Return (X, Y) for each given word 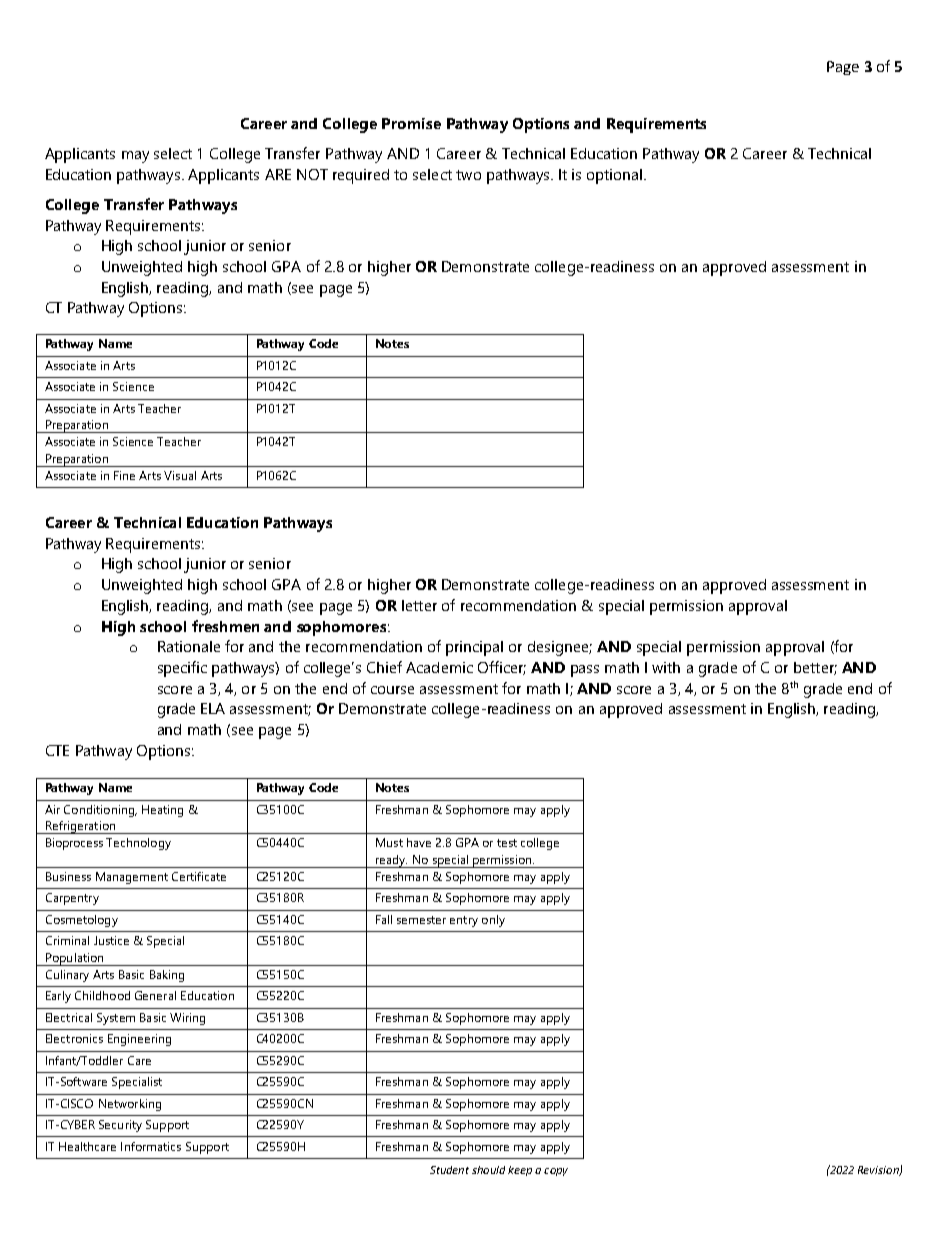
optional (616, 176)
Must (389, 842)
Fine (124, 475)
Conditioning (100, 811)
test (507, 843)
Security (120, 1126)
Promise (411, 123)
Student (449, 1170)
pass (585, 671)
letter (419, 605)
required (361, 176)
